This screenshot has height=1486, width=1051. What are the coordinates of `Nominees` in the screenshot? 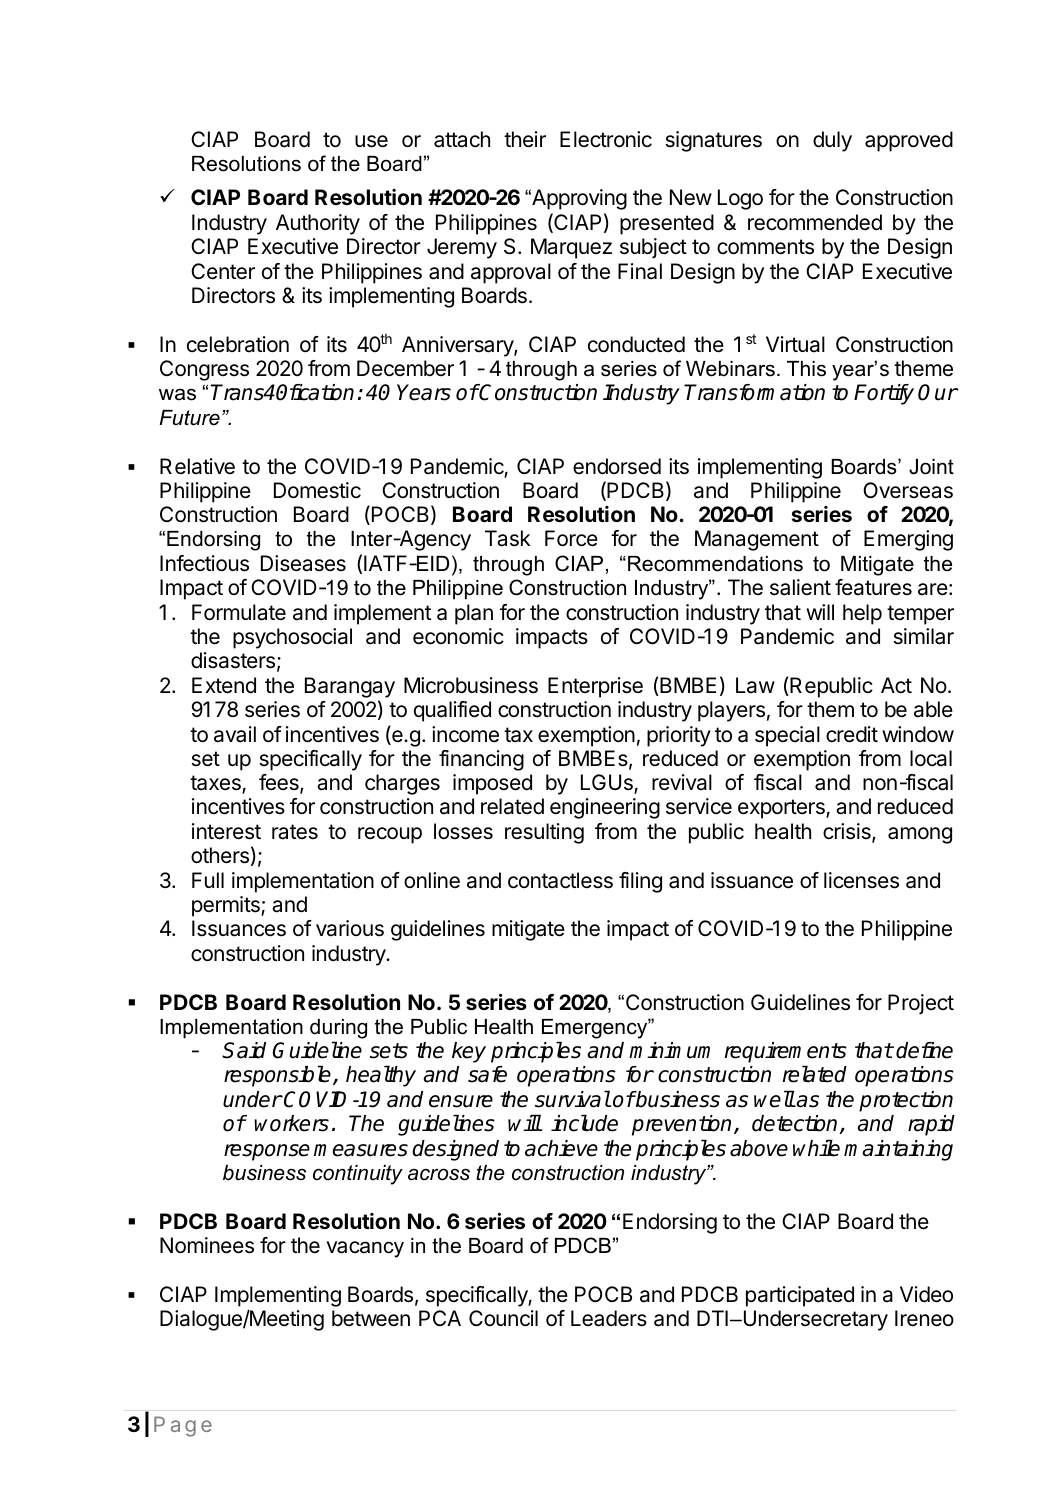 It's located at (207, 1245).
